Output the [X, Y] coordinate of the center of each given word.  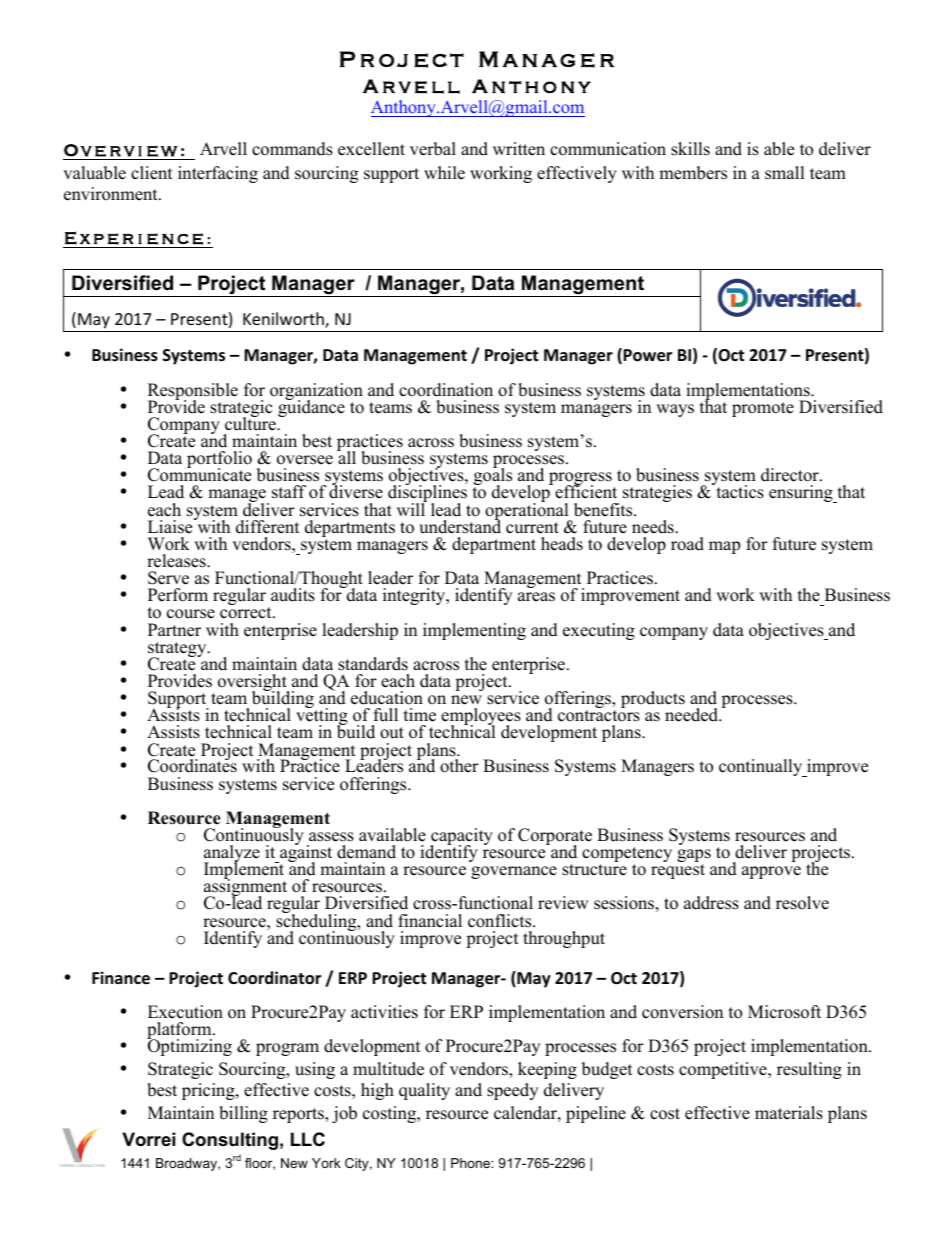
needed [692, 715]
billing [243, 1114]
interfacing [218, 174]
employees [481, 718]
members [693, 173]
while [444, 173]
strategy [178, 651]
